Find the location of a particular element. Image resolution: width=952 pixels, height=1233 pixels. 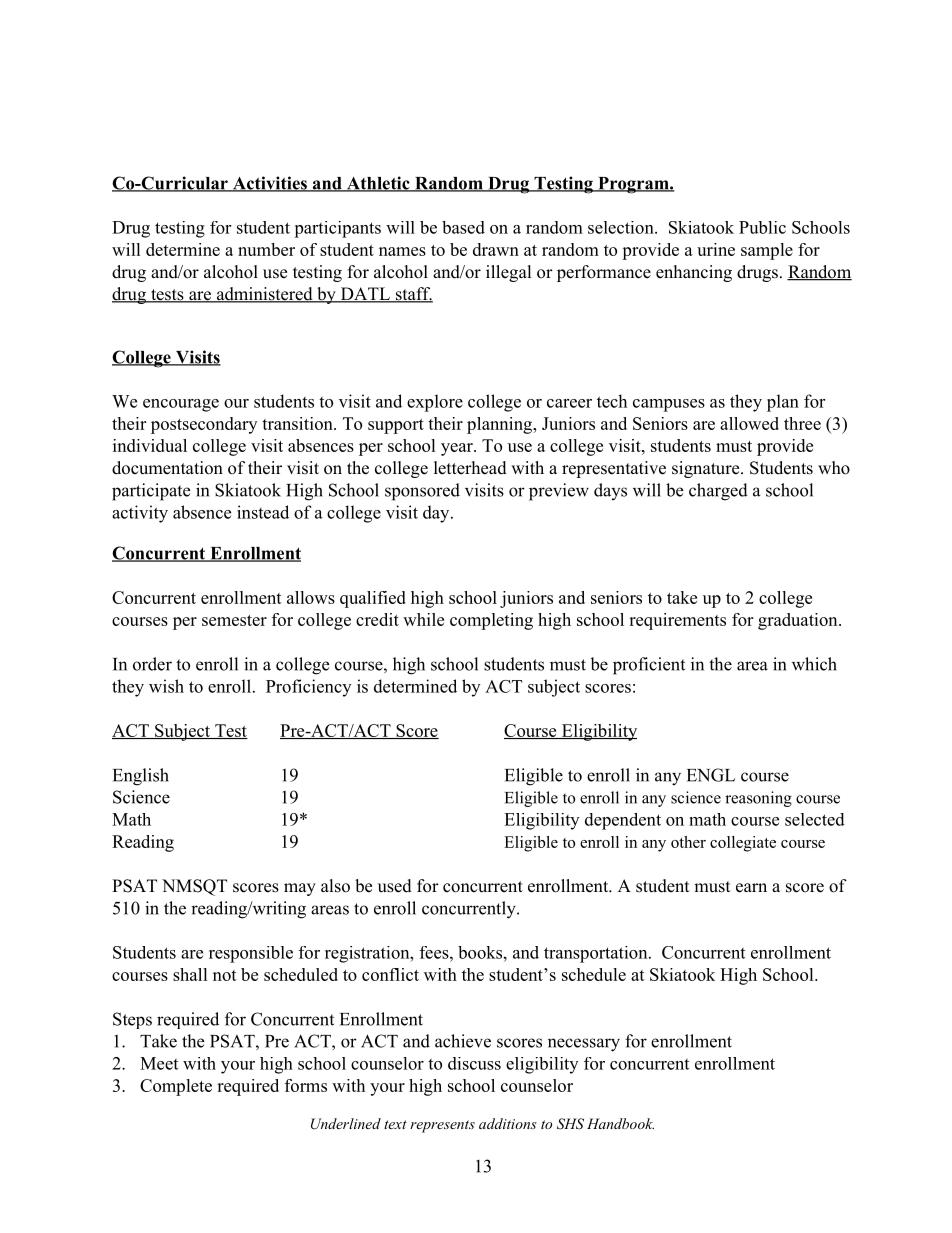

semester is located at coordinates (234, 620).
